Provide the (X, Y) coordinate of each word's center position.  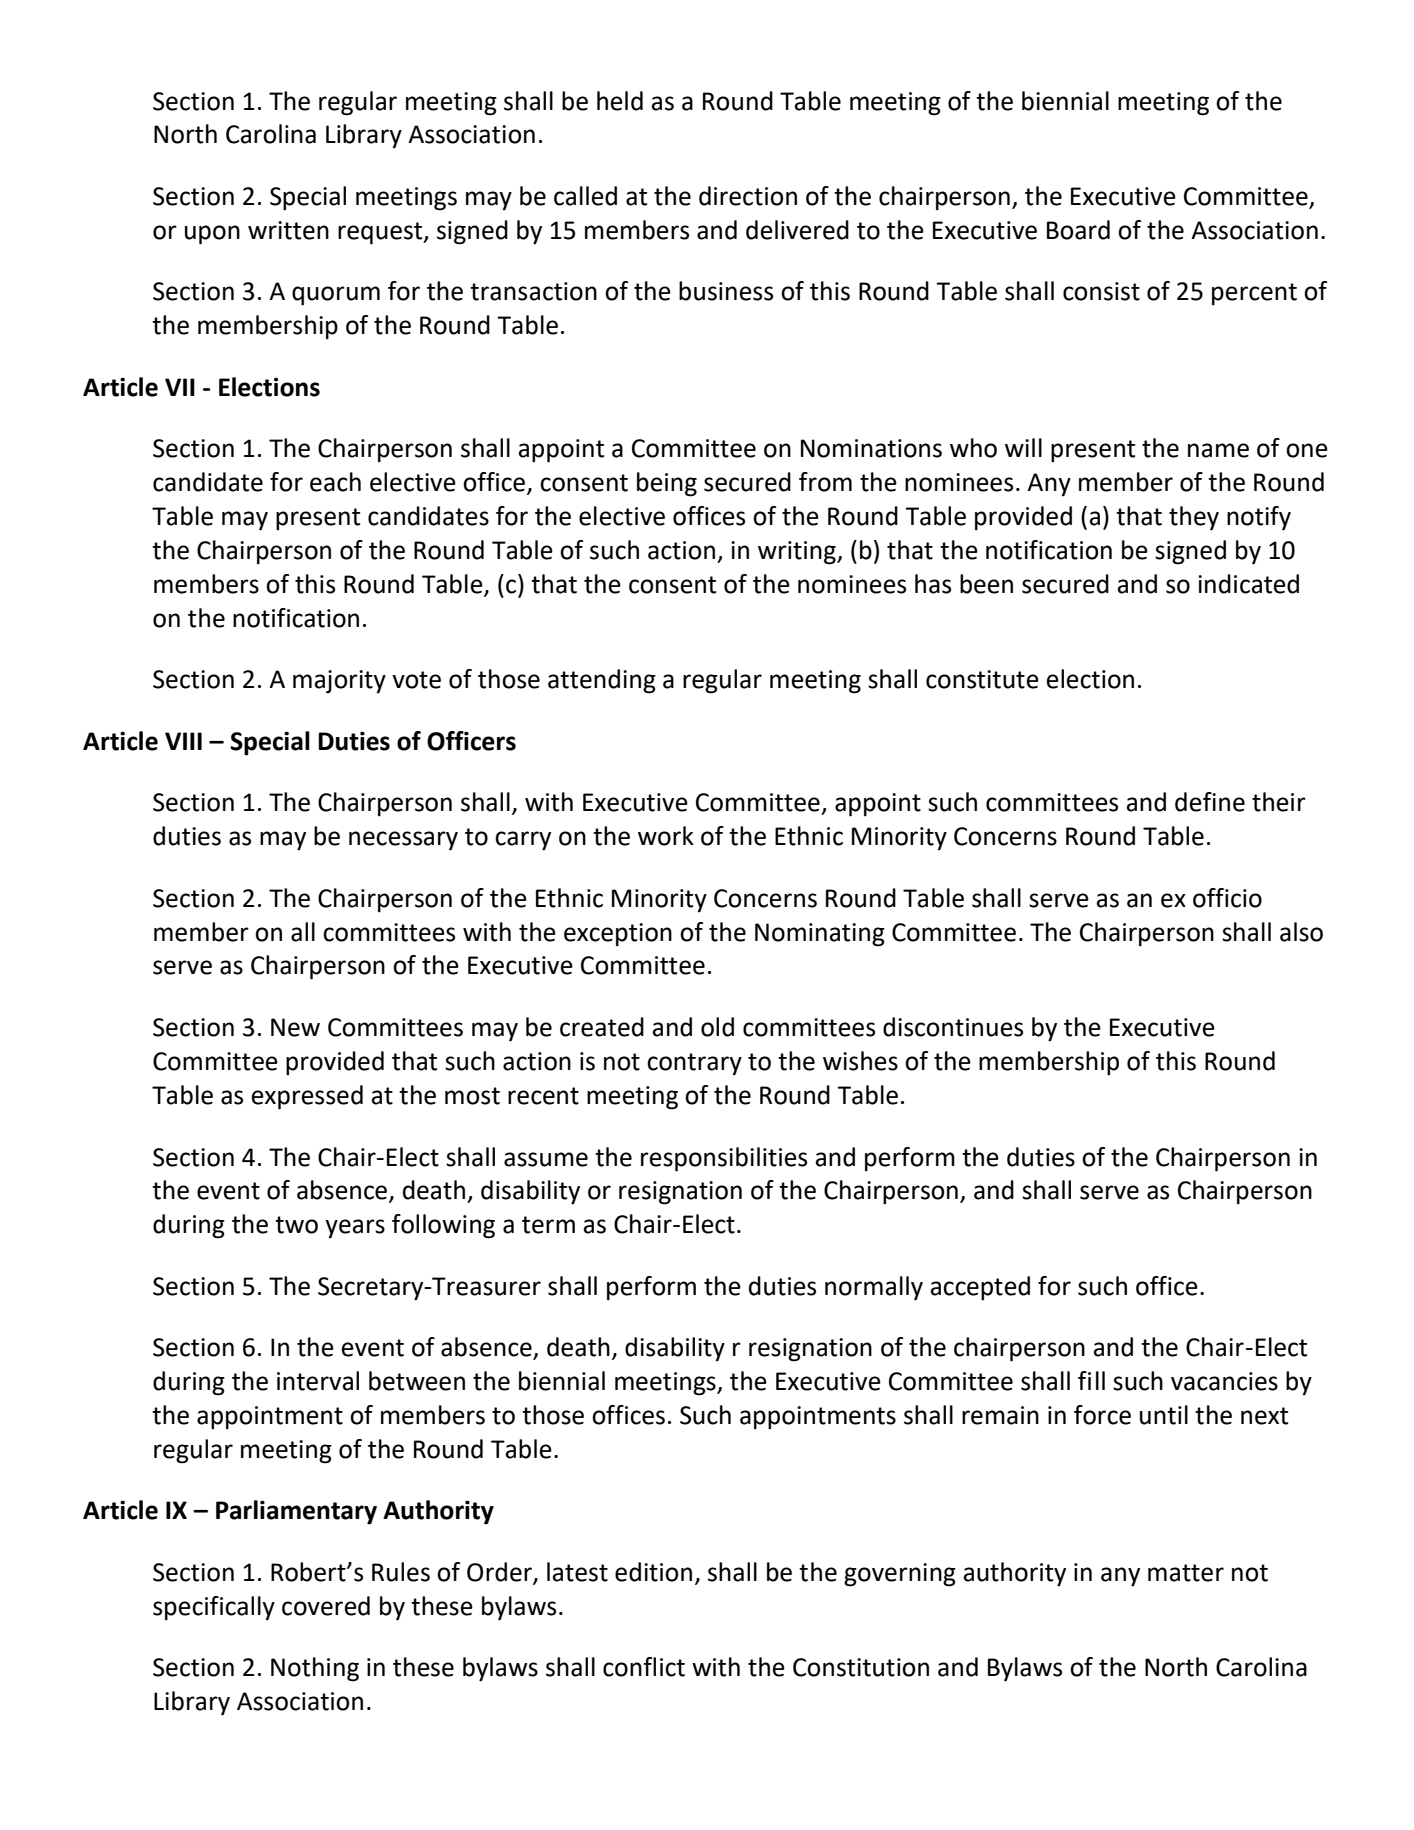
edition (653, 1572)
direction (748, 196)
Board (1078, 230)
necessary (403, 841)
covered (326, 1606)
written (288, 230)
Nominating (820, 935)
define (1210, 802)
